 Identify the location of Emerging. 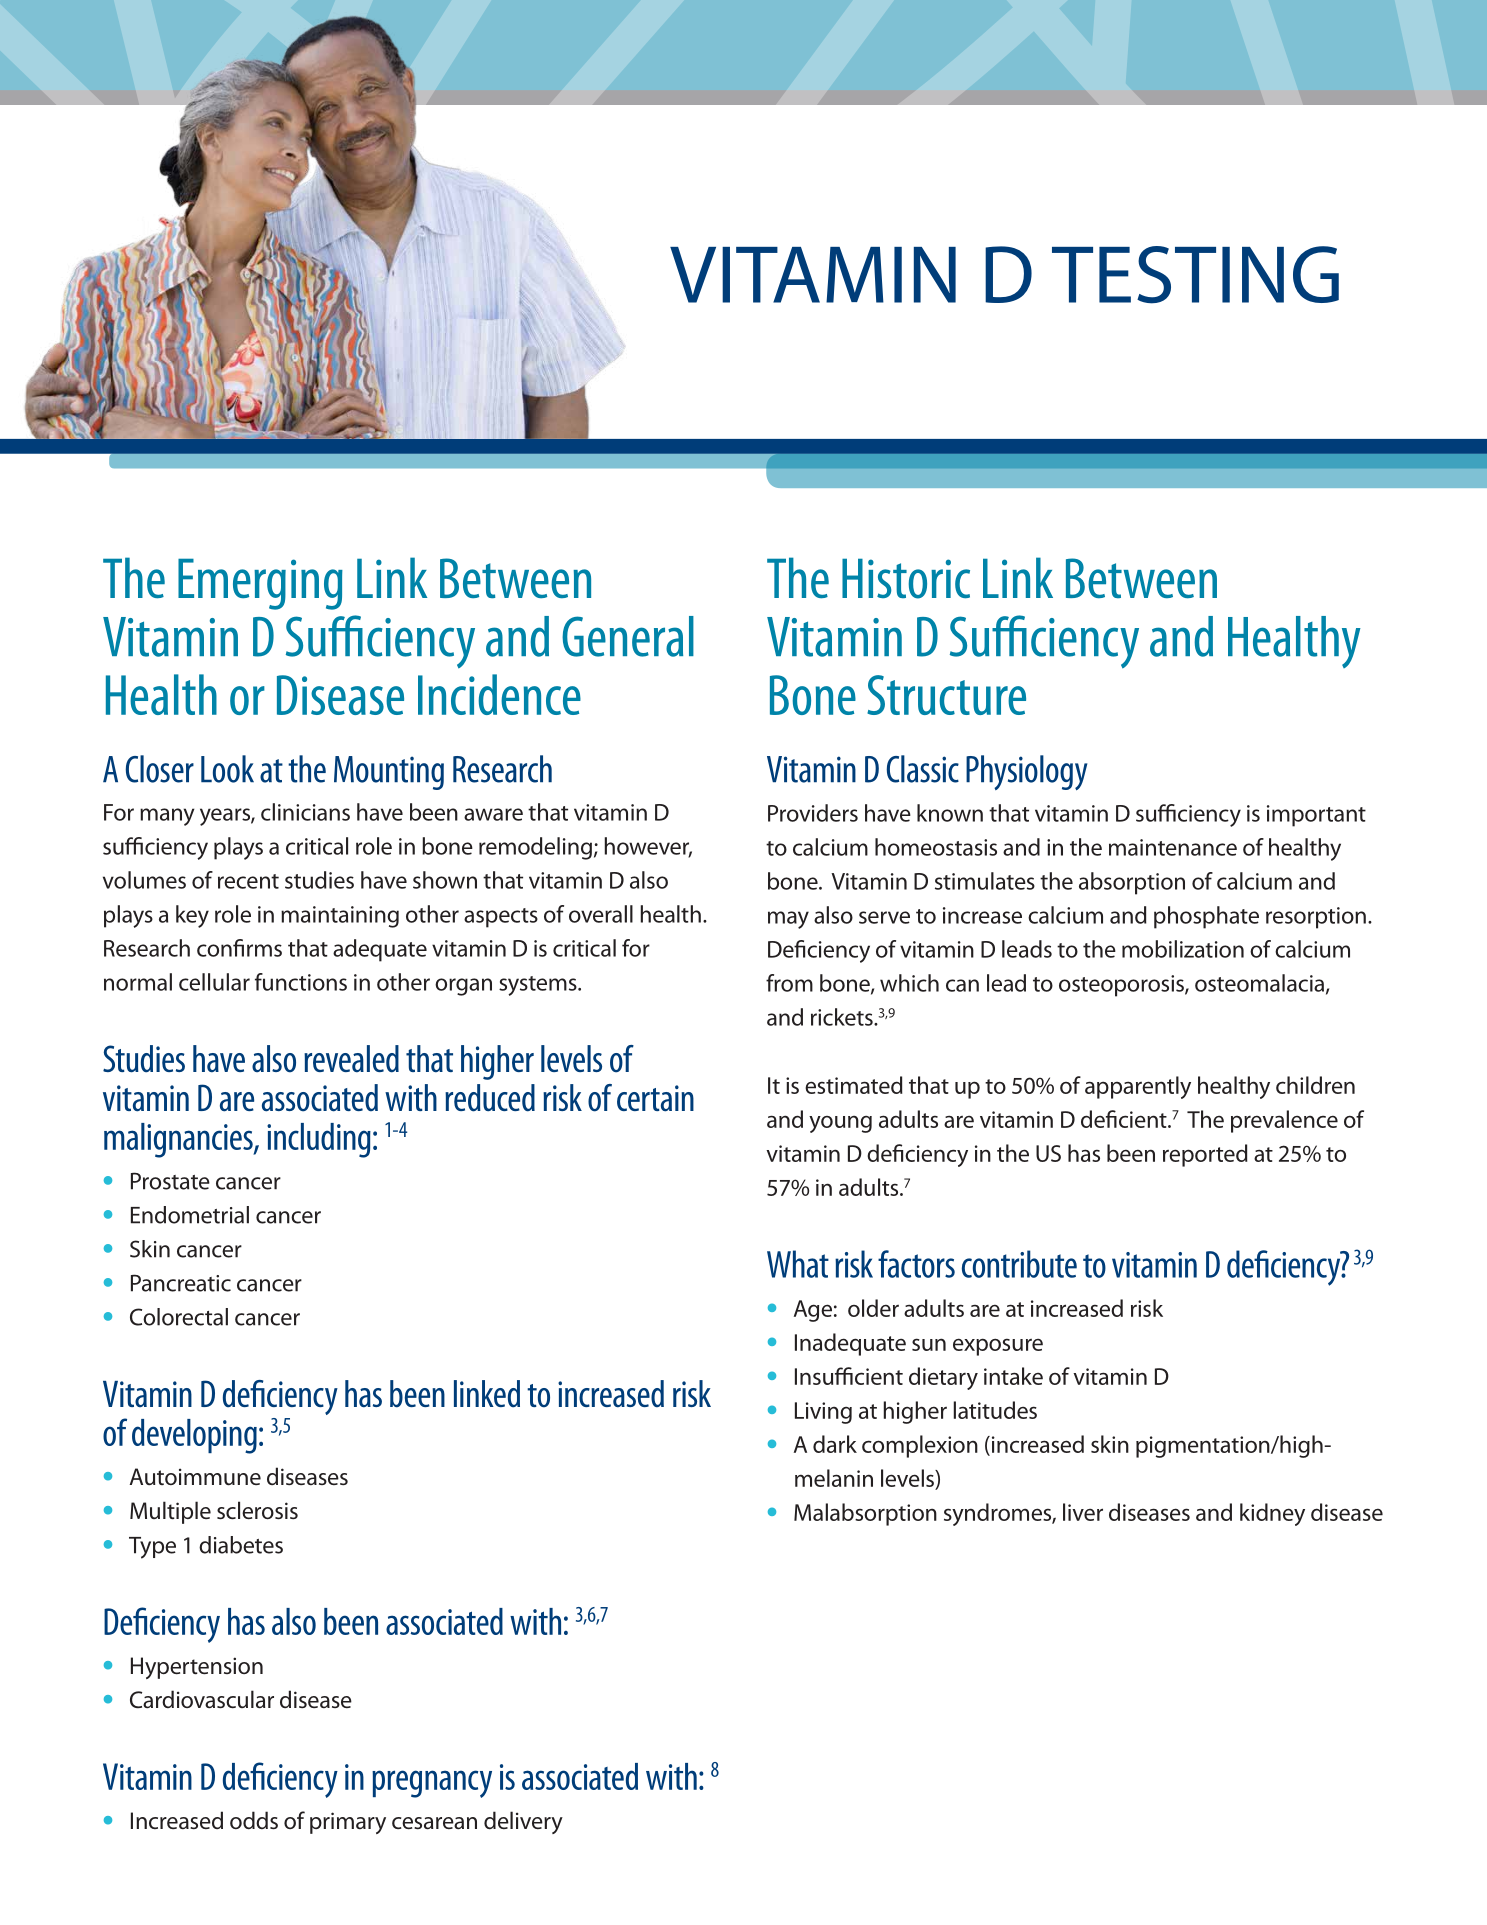
(260, 584).
